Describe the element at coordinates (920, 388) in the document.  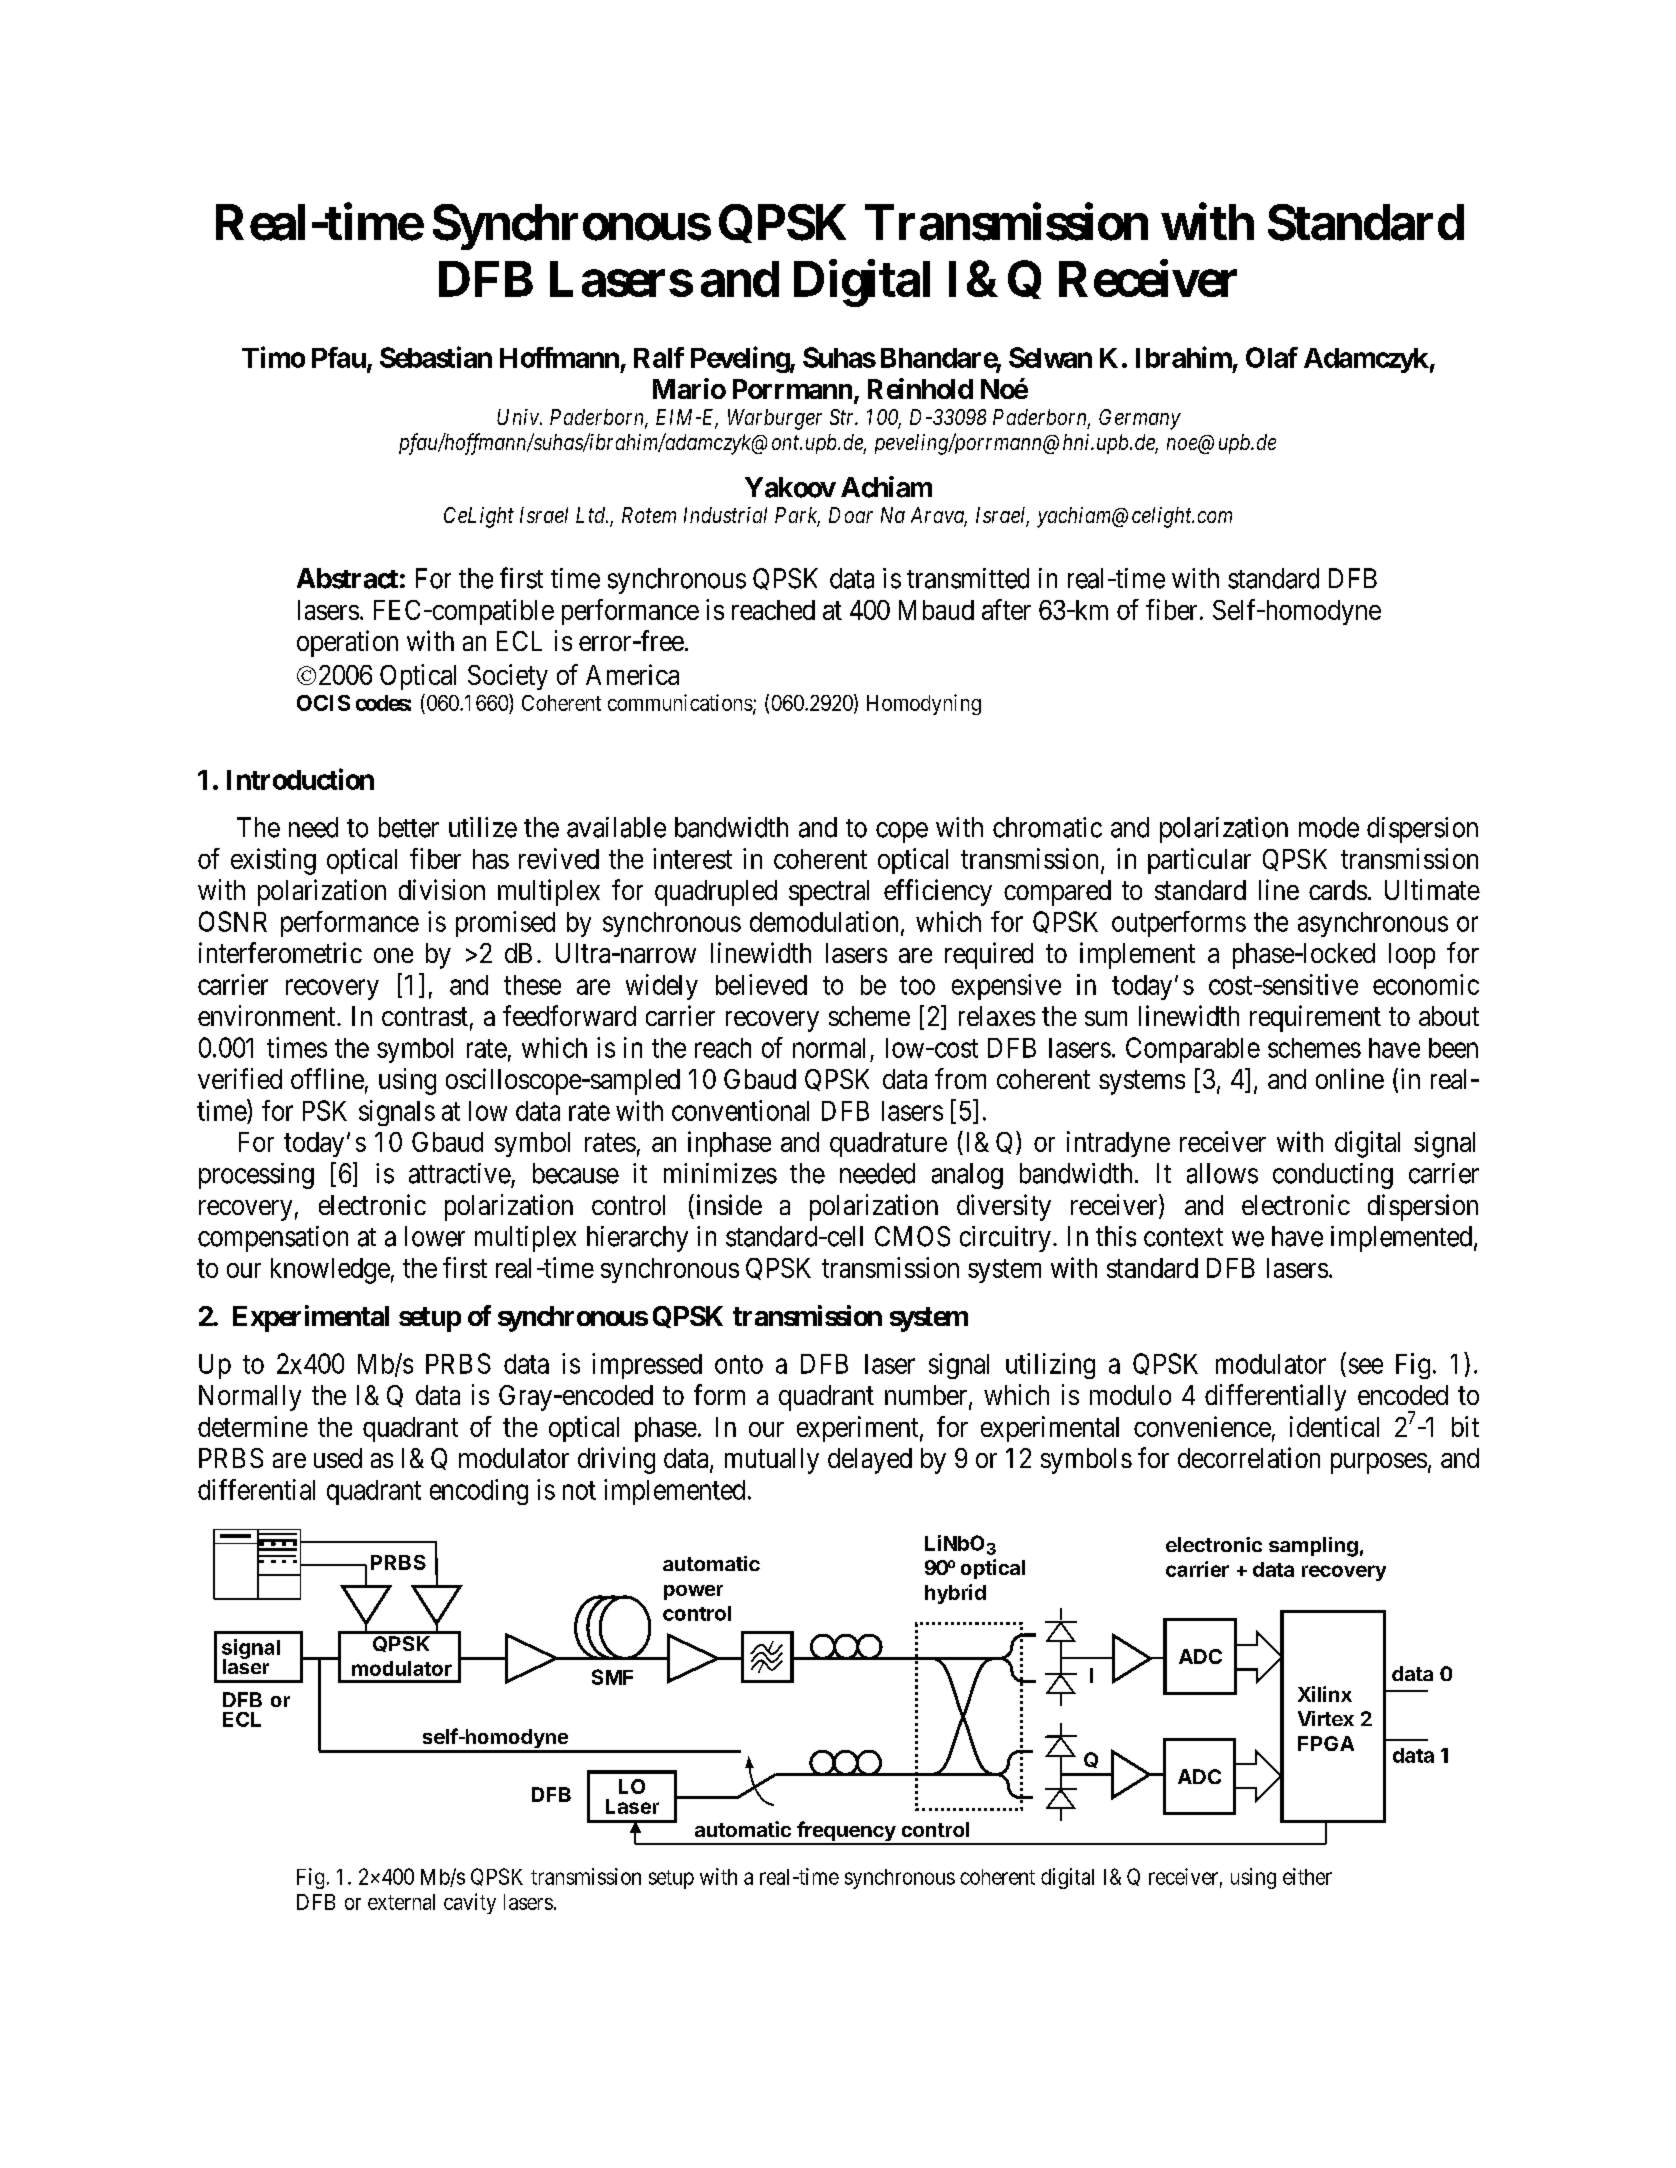
I see `Reinhold` at that location.
